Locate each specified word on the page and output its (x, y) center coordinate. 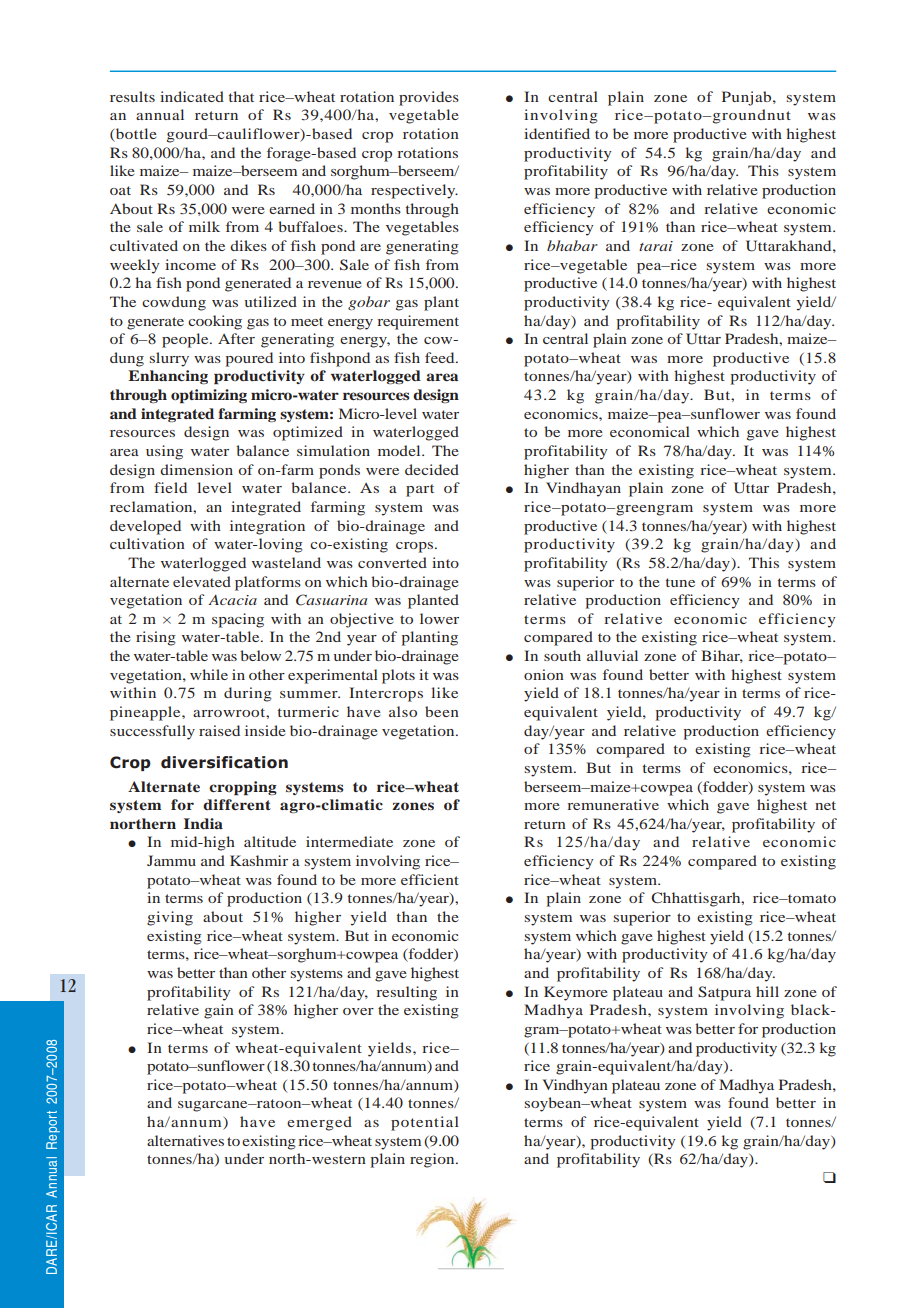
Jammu (171, 860)
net (825, 805)
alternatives (185, 1140)
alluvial (612, 655)
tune (680, 582)
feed (441, 357)
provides (429, 98)
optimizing (209, 396)
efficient (430, 879)
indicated (192, 96)
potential (425, 1123)
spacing (238, 620)
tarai (656, 246)
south (562, 655)
